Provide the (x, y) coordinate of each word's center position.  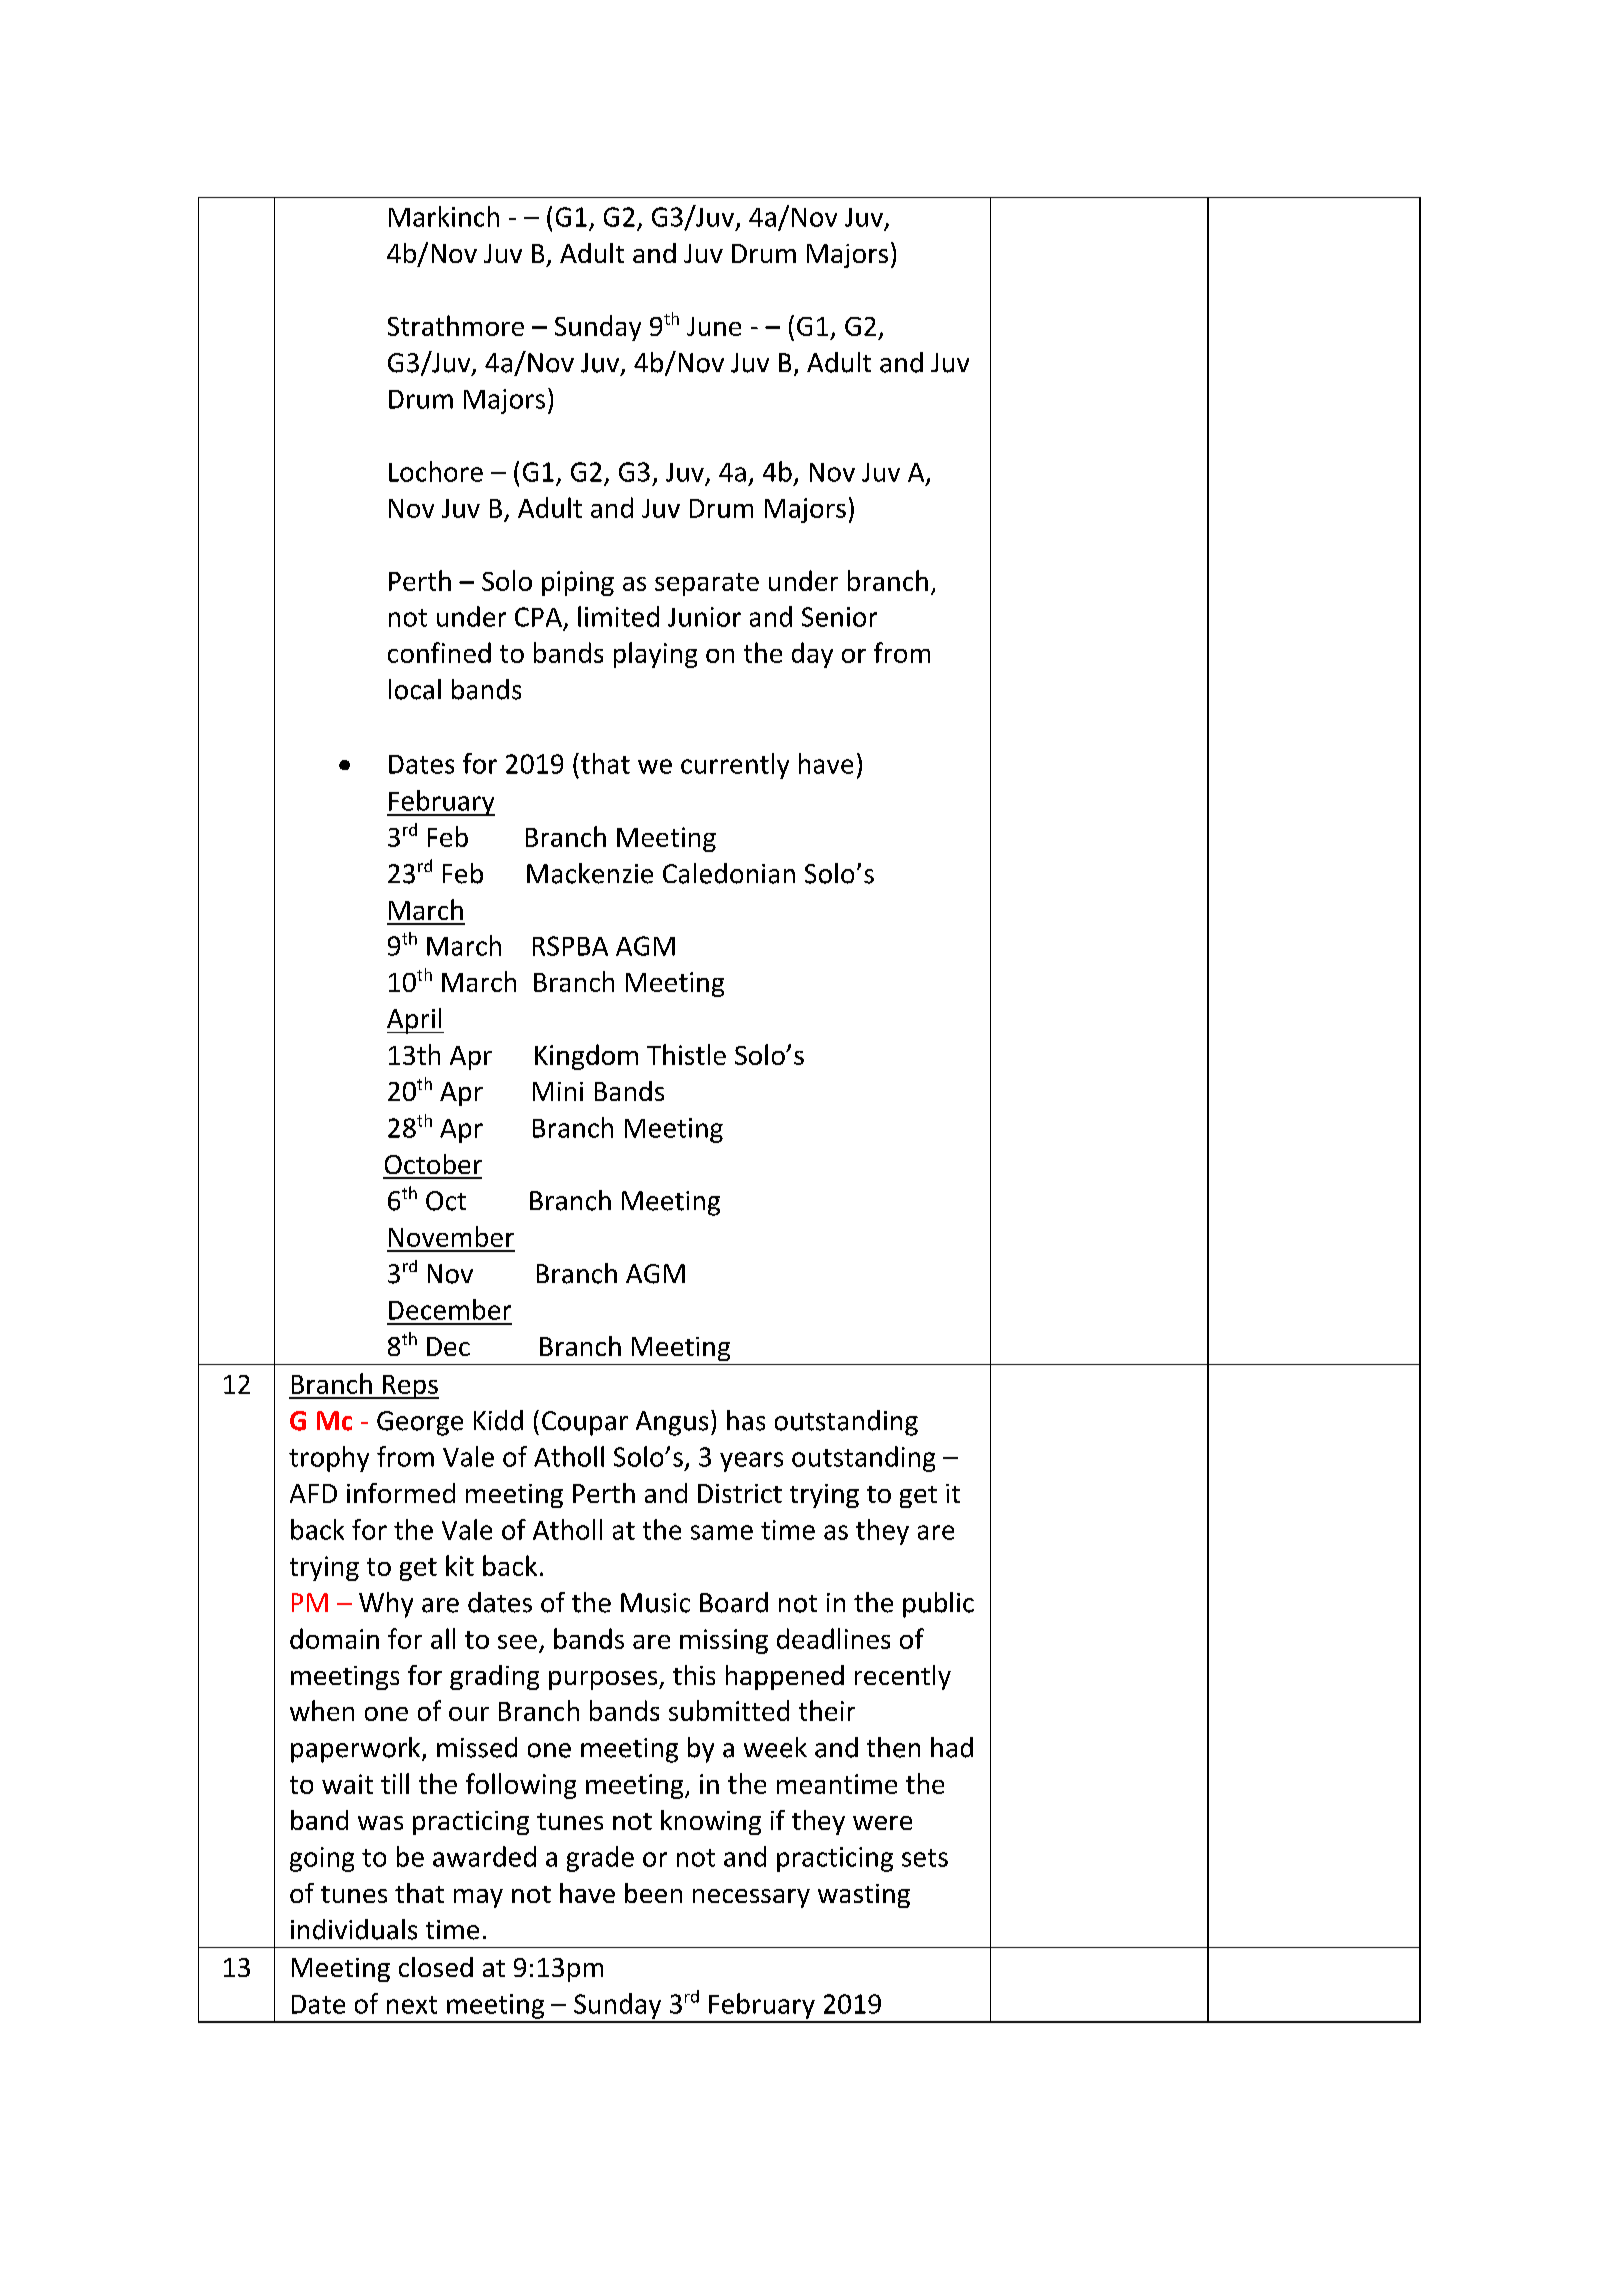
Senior (839, 617)
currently (735, 766)
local (415, 689)
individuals (354, 1929)
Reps (410, 1387)
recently (903, 1677)
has (746, 1420)
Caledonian (729, 873)
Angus (672, 1423)
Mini (558, 1091)
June (714, 326)
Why (386, 1605)
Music (655, 1603)
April (415, 1021)
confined (439, 652)
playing (655, 655)
